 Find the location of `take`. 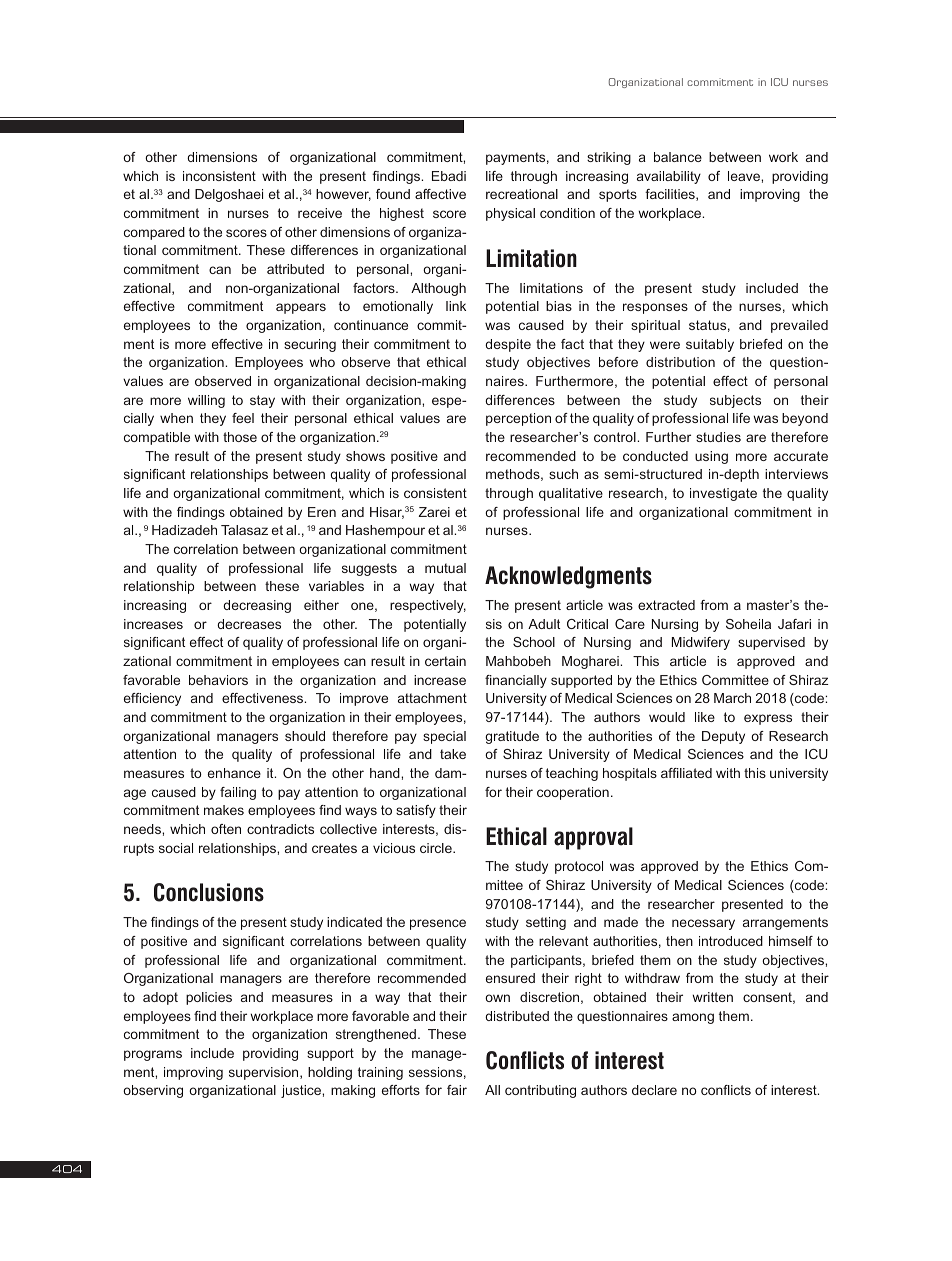

take is located at coordinates (453, 754).
